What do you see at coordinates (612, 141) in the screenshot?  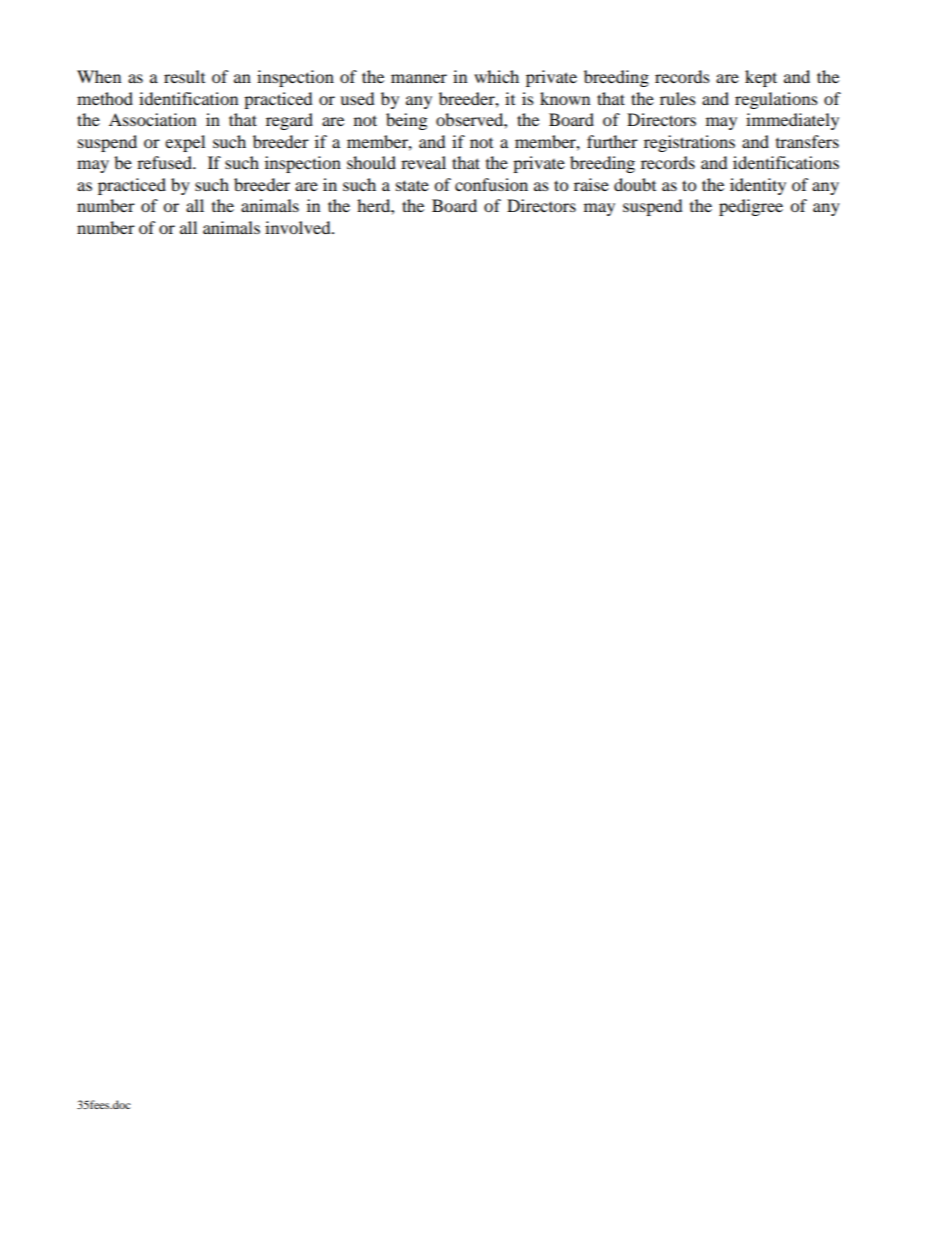 I see `further` at bounding box center [612, 141].
